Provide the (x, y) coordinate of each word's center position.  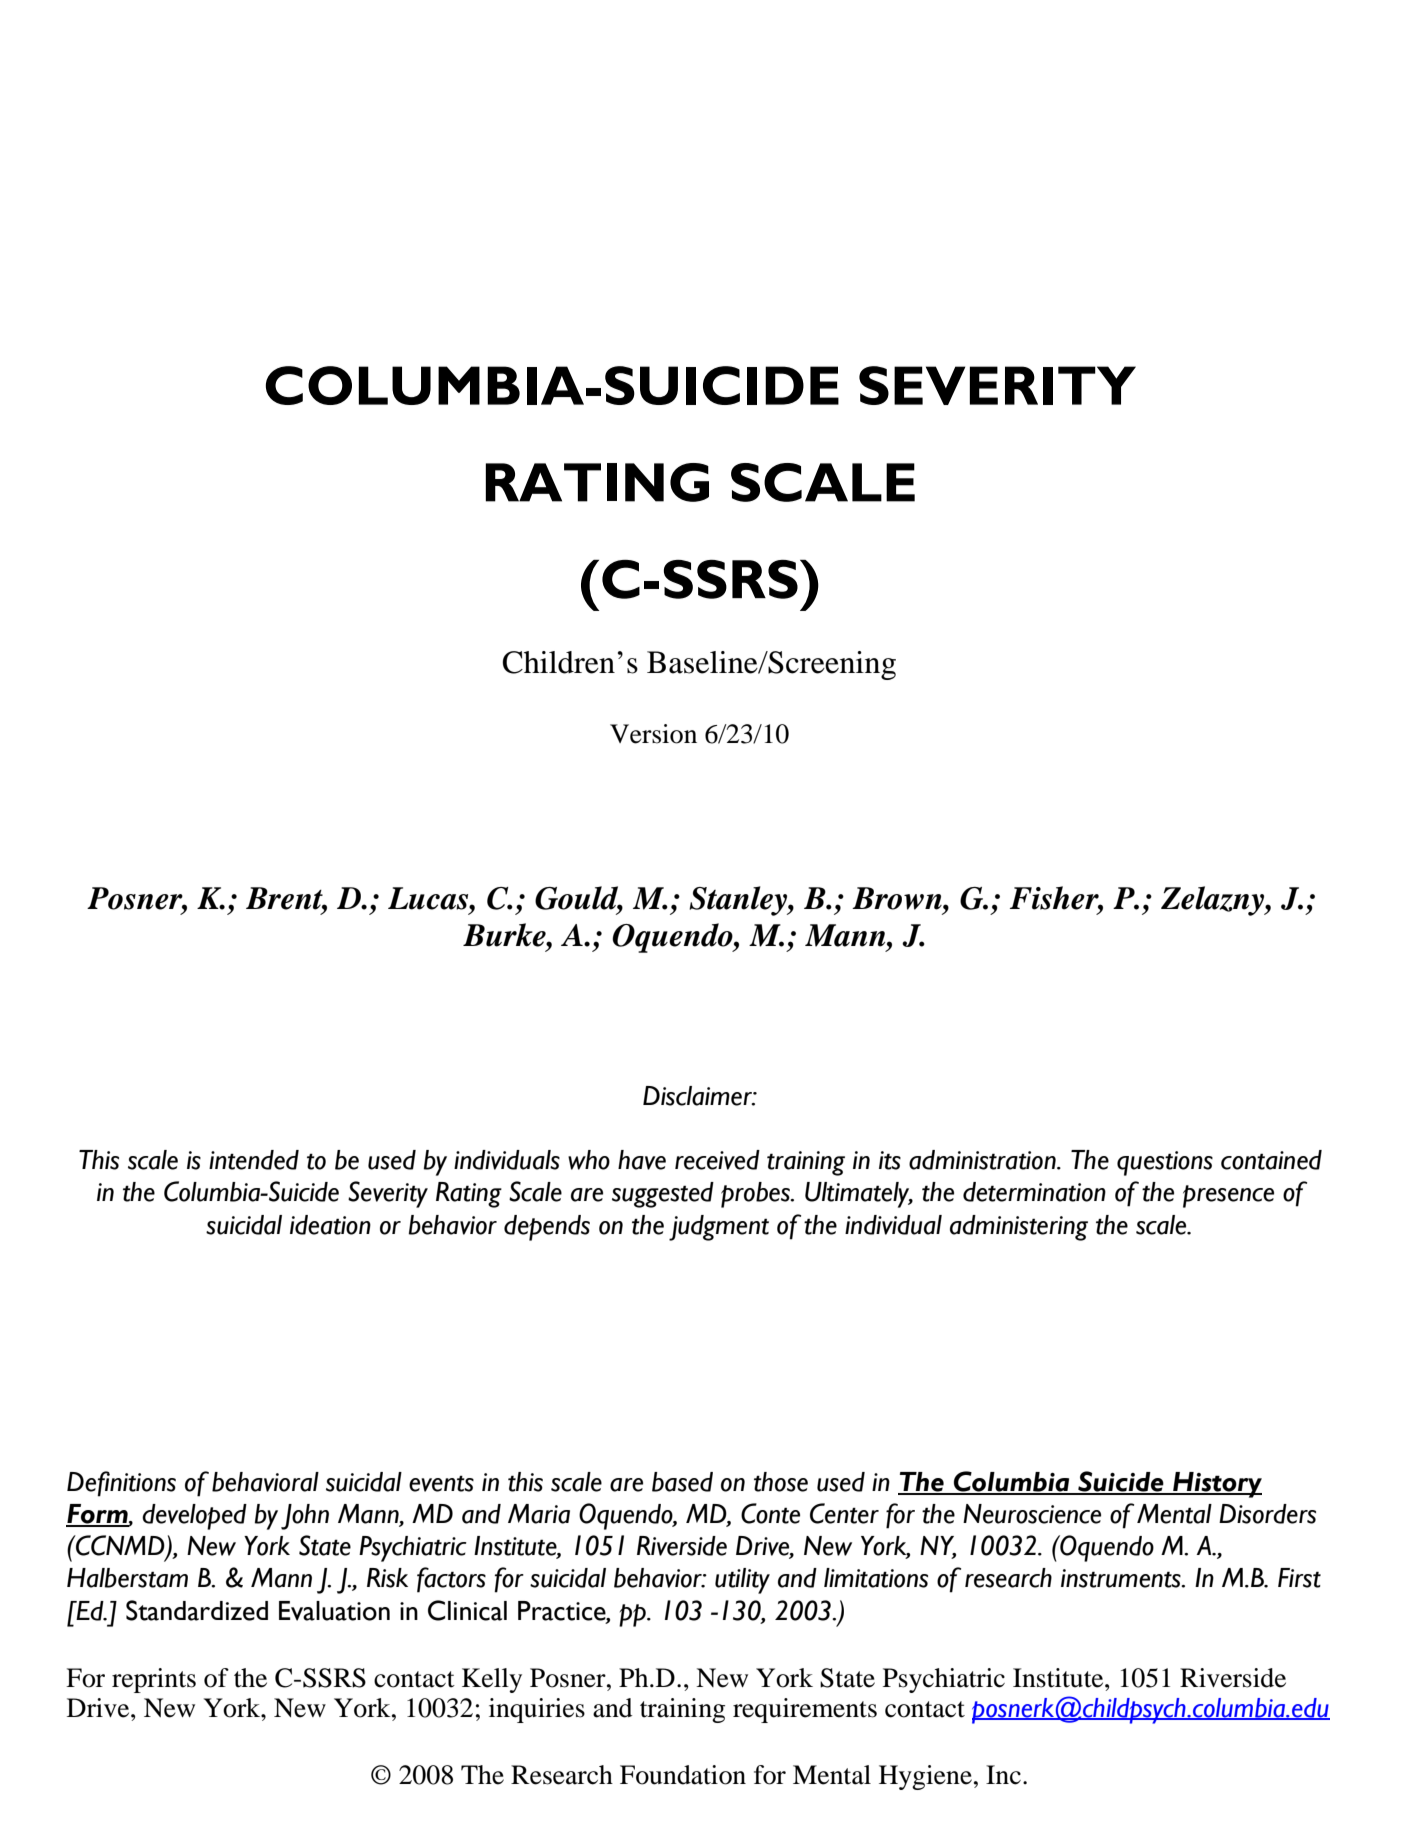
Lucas (429, 898)
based (682, 1482)
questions (1165, 1163)
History (1216, 1485)
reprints (154, 1680)
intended (254, 1160)
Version (653, 734)
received (717, 1160)
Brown (898, 898)
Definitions (121, 1484)
